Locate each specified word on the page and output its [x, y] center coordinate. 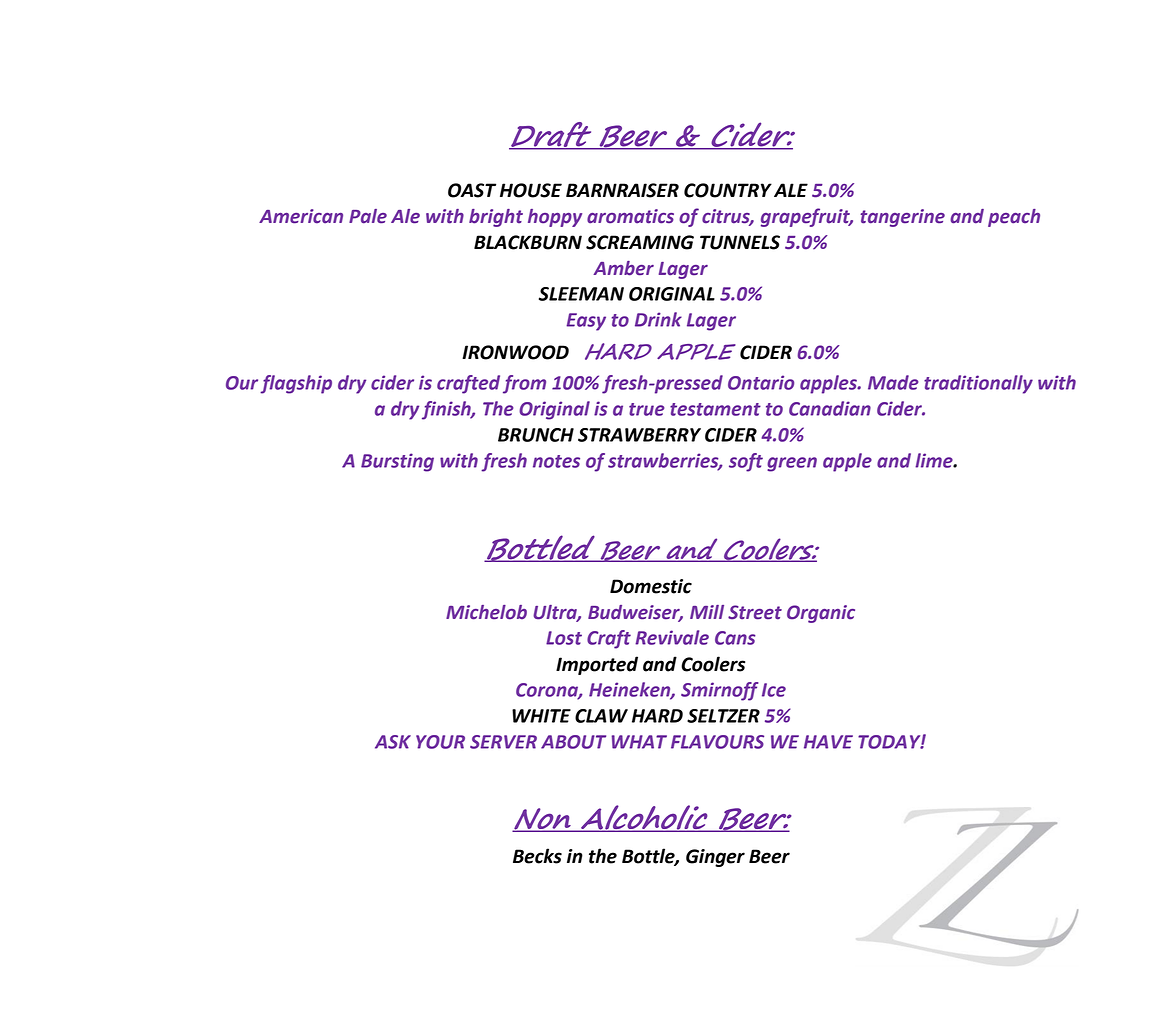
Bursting [397, 462]
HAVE [828, 742]
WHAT [639, 742]
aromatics [630, 216]
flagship [296, 384]
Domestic [651, 586]
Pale [368, 216]
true [647, 409]
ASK [393, 742]
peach [1014, 218]
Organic [821, 614]
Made [893, 382]
